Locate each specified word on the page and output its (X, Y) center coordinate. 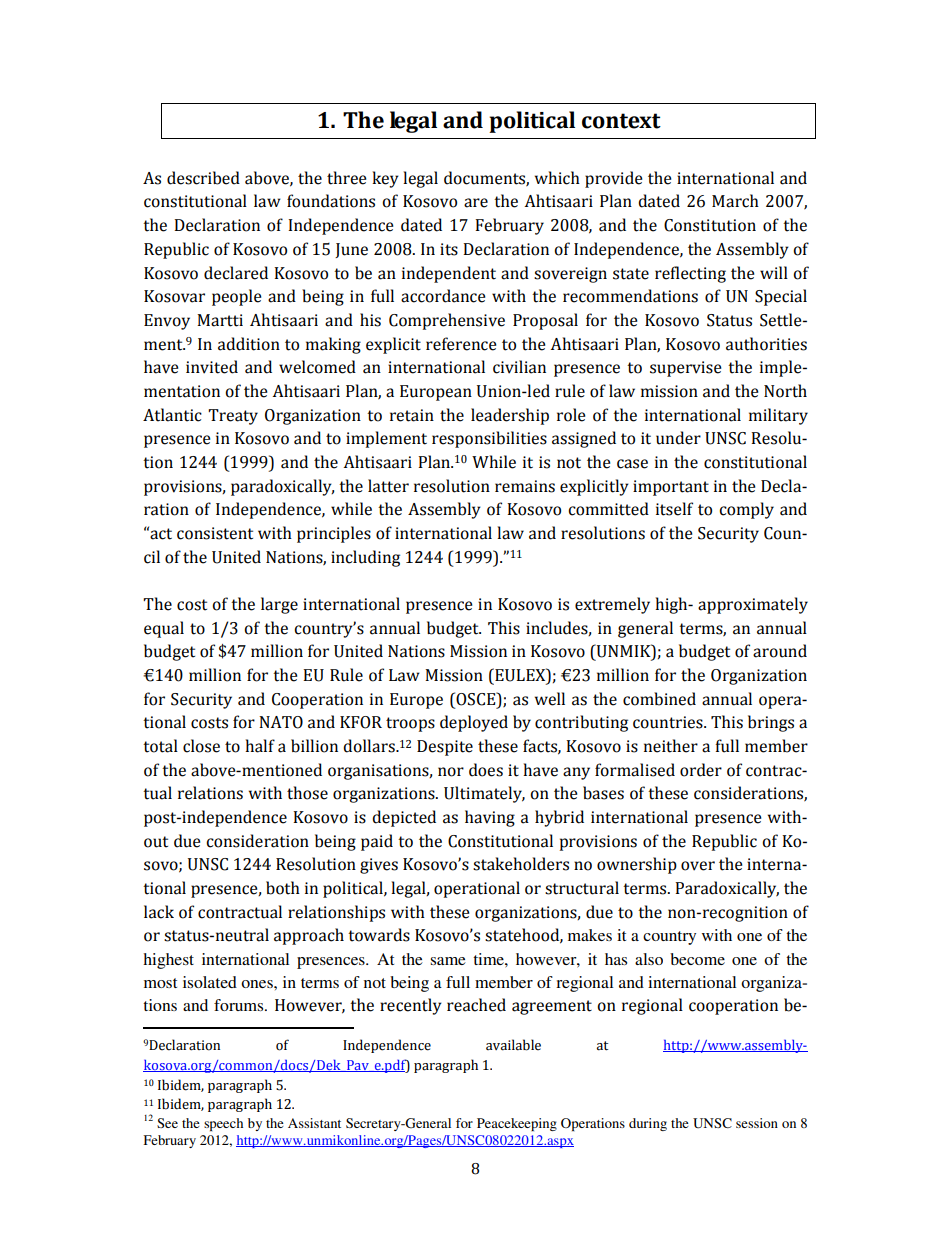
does (486, 770)
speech (223, 1124)
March (735, 201)
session (757, 1123)
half (260, 746)
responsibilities (489, 439)
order (701, 770)
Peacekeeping (517, 1124)
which (557, 178)
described (203, 178)
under (678, 438)
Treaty (233, 417)
